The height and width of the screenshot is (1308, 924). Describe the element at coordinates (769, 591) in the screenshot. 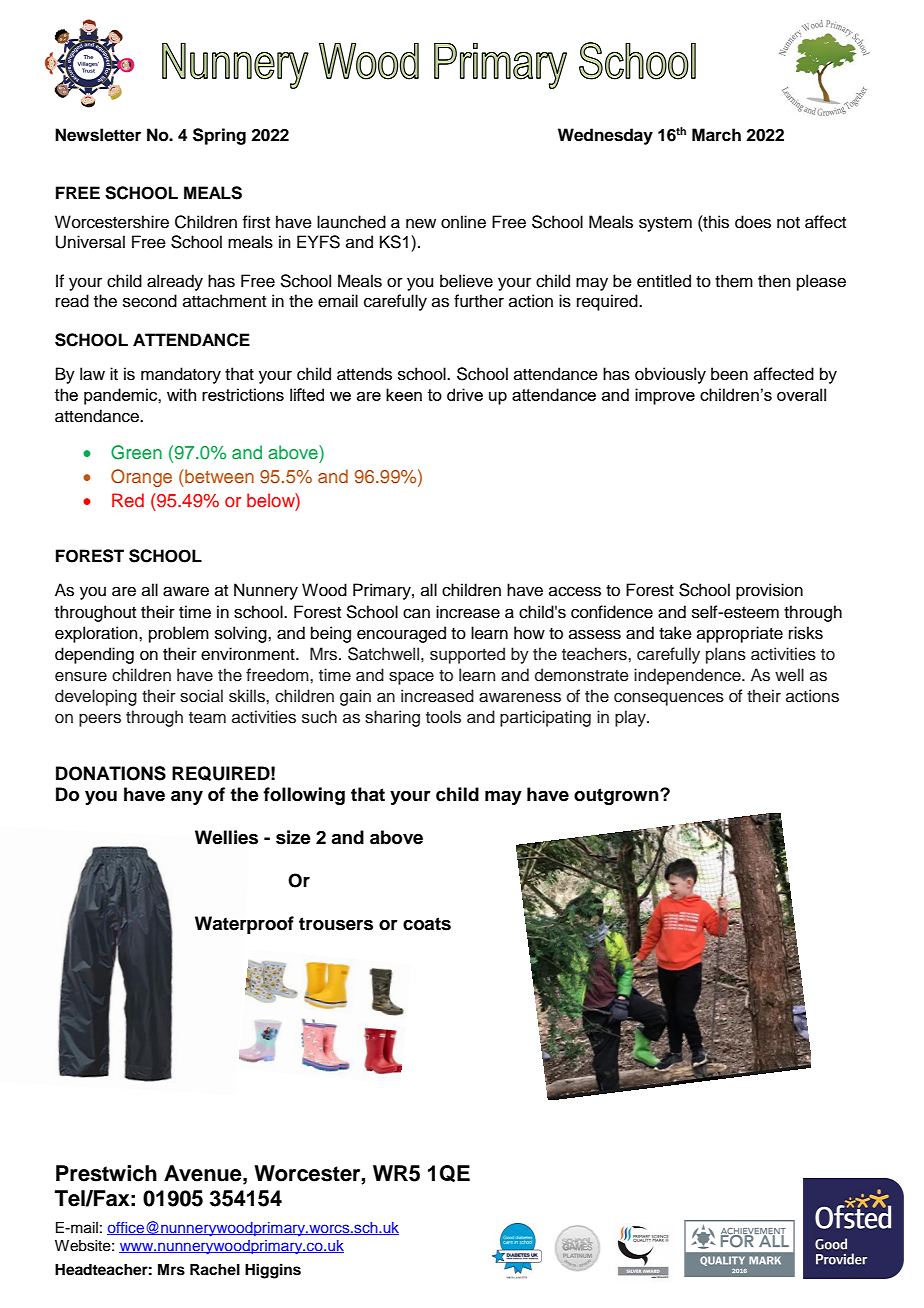

I see `provision` at that location.
